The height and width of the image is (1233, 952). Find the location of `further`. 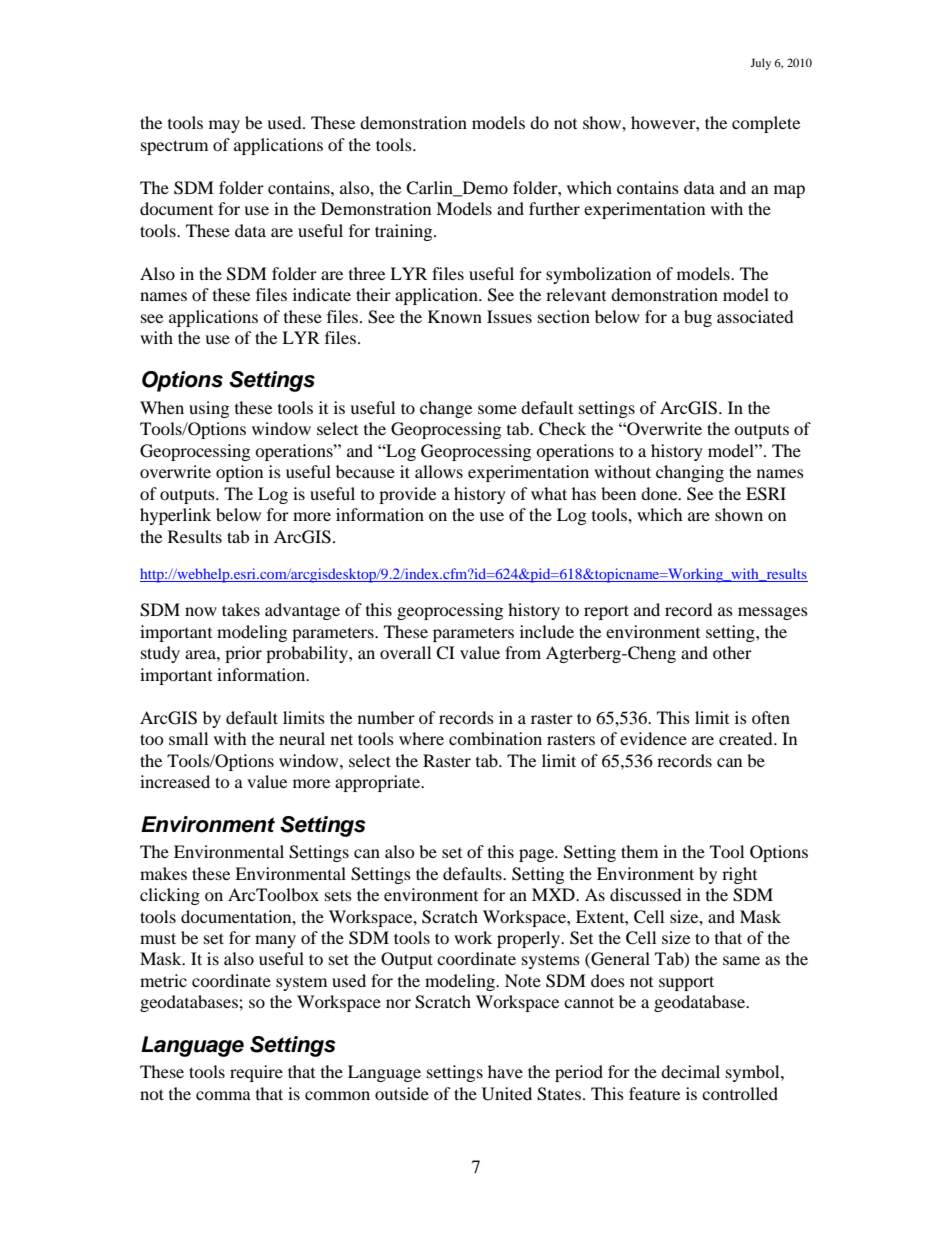

further is located at coordinates (554, 208).
